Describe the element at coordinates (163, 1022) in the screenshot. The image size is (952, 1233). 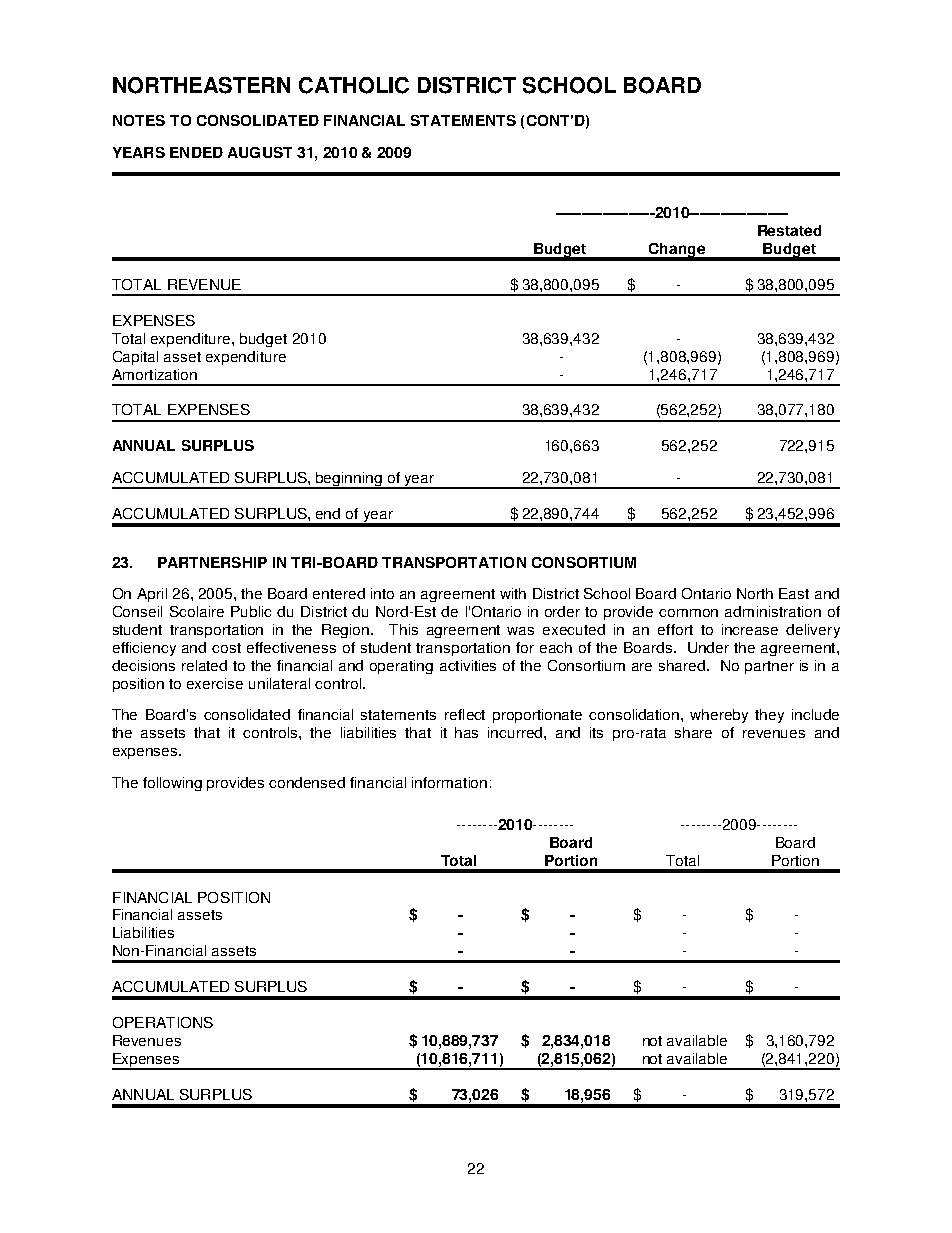
I see `OPERATIONS` at that location.
